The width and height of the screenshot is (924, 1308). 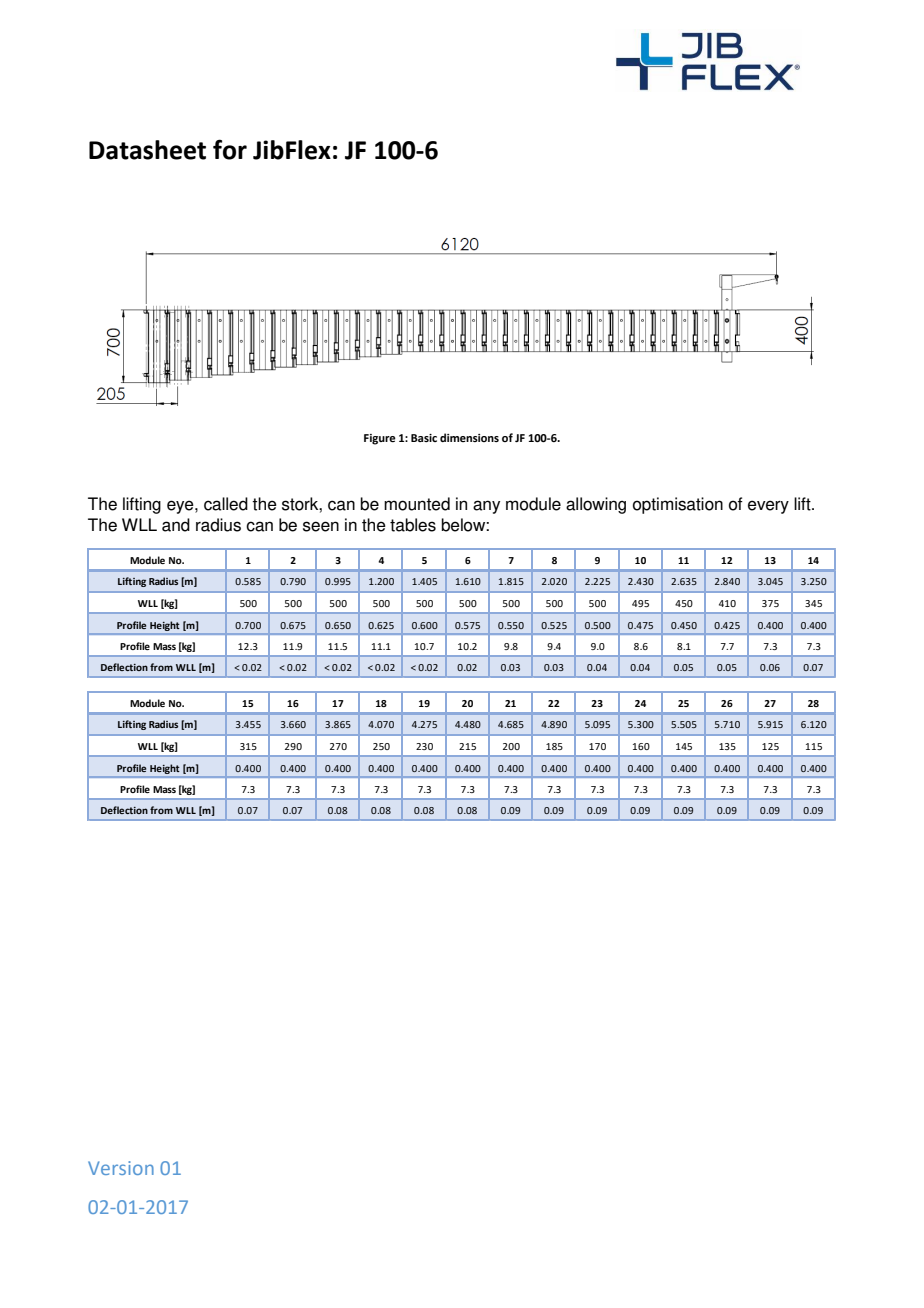 What do you see at coordinates (147, 150) in the screenshot?
I see `Datasheet` at bounding box center [147, 150].
